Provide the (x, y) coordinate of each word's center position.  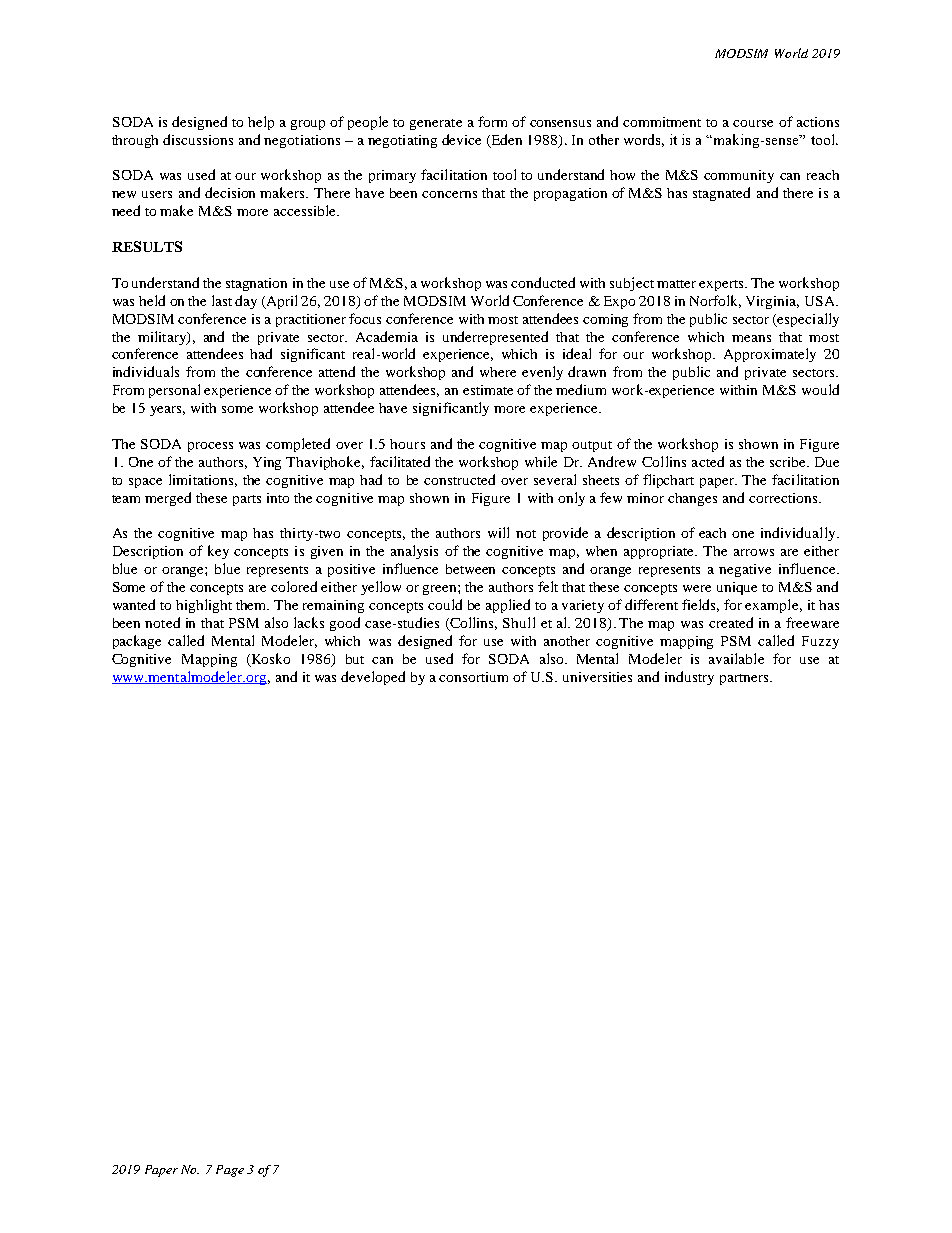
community (739, 176)
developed (373, 678)
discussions (198, 139)
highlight (204, 606)
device (461, 139)
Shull (519, 622)
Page (230, 1171)
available (736, 658)
